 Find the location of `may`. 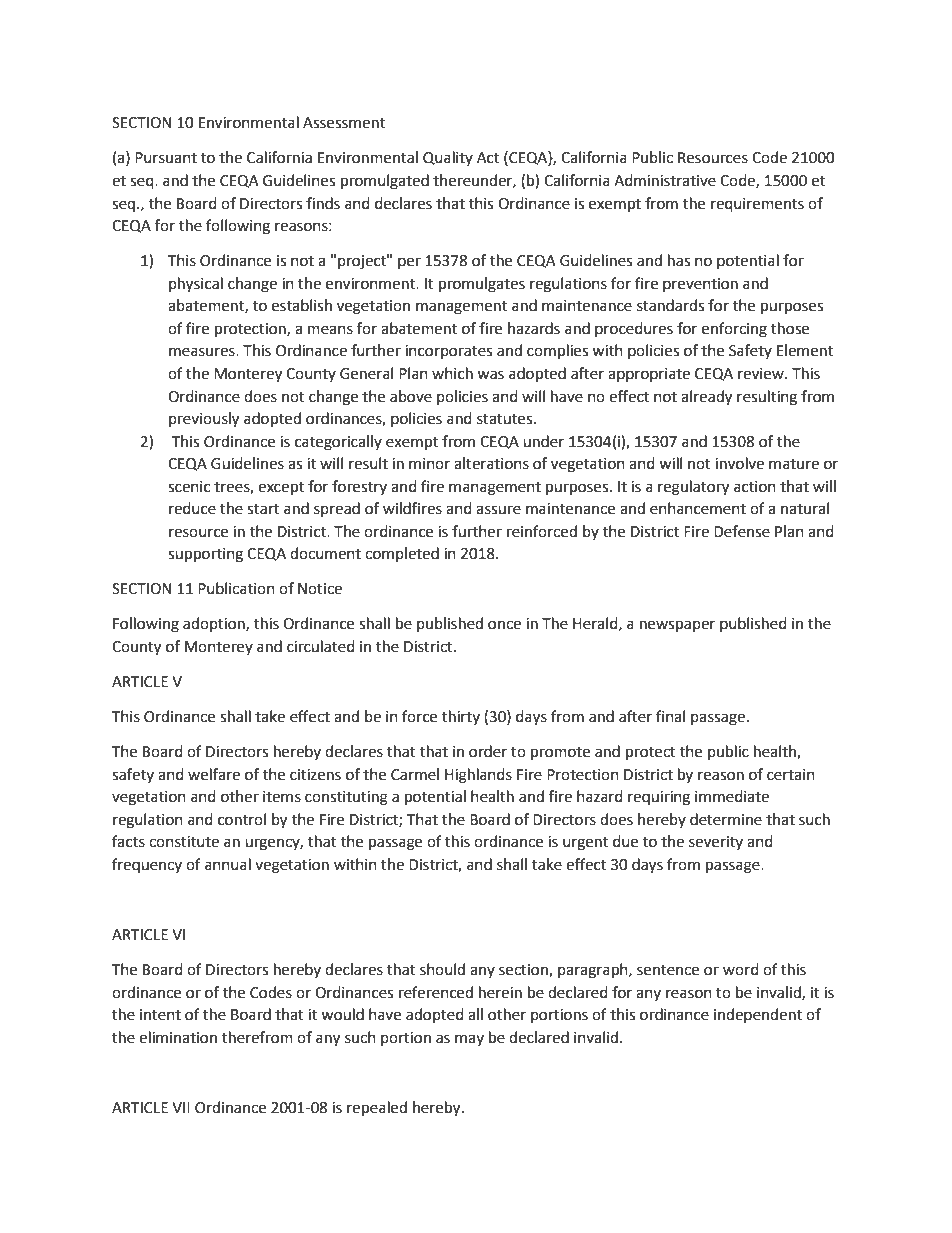

may is located at coordinates (469, 1040).
